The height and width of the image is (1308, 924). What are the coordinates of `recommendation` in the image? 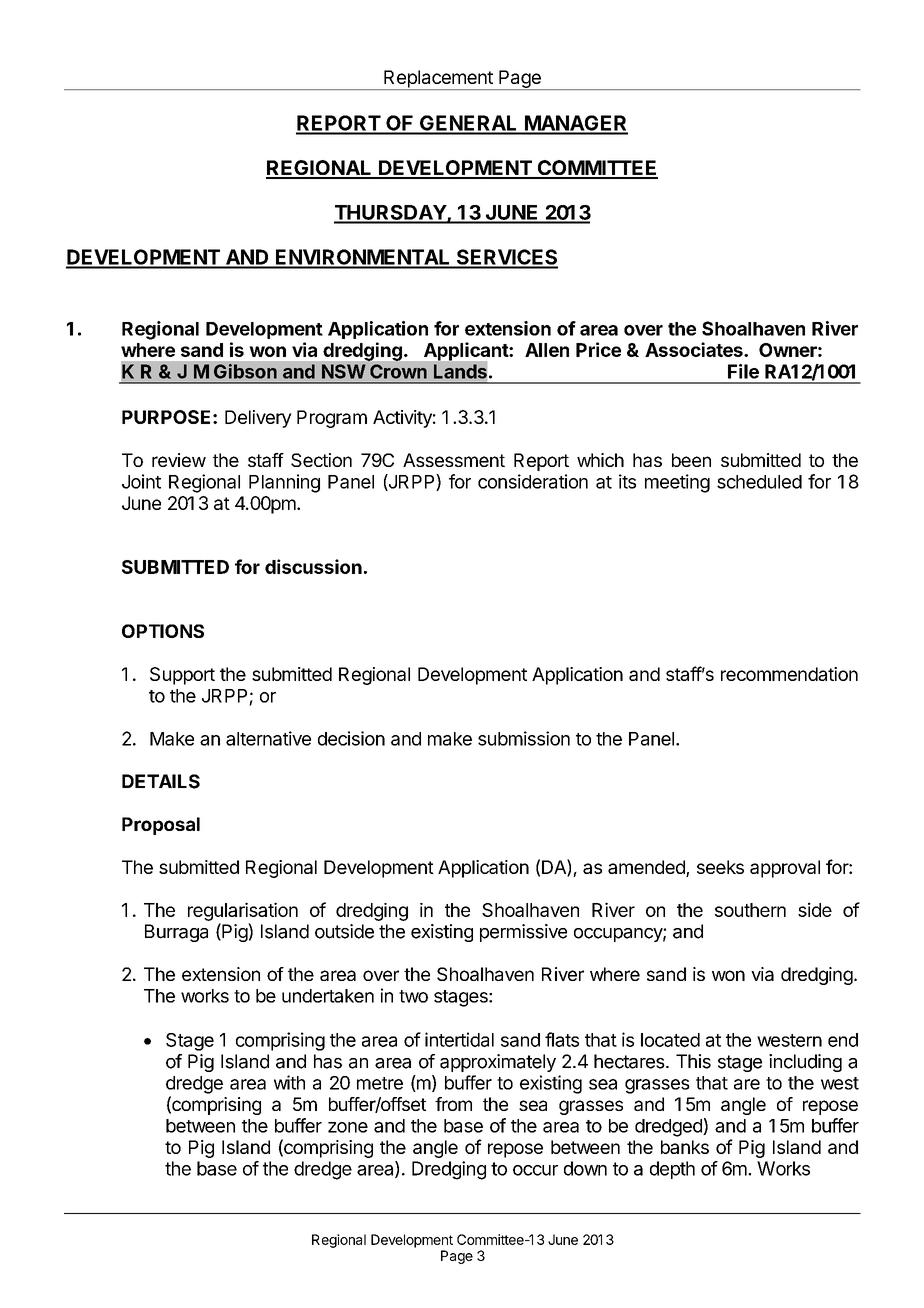 It's located at (789, 674).
